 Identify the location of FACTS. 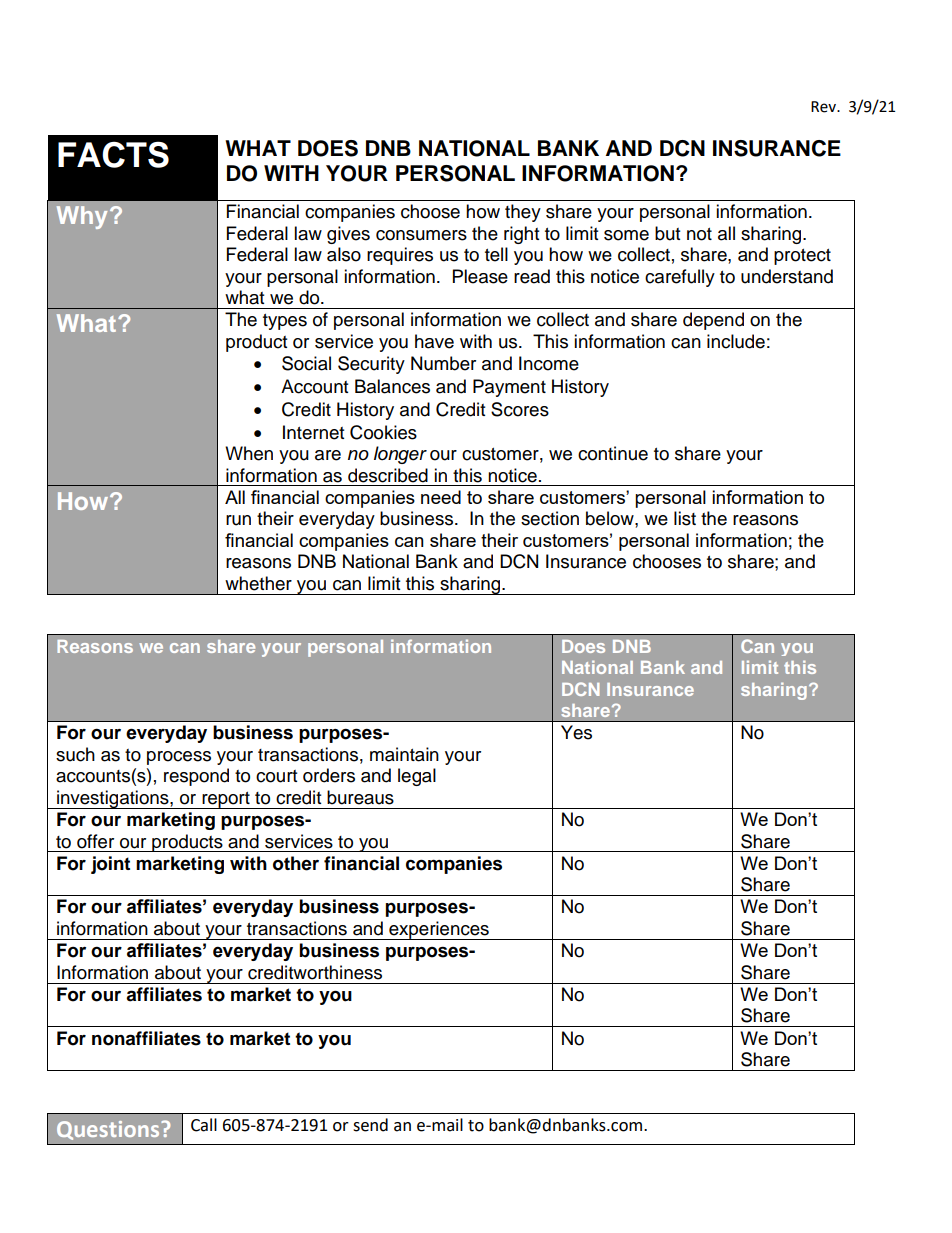
(113, 154).
